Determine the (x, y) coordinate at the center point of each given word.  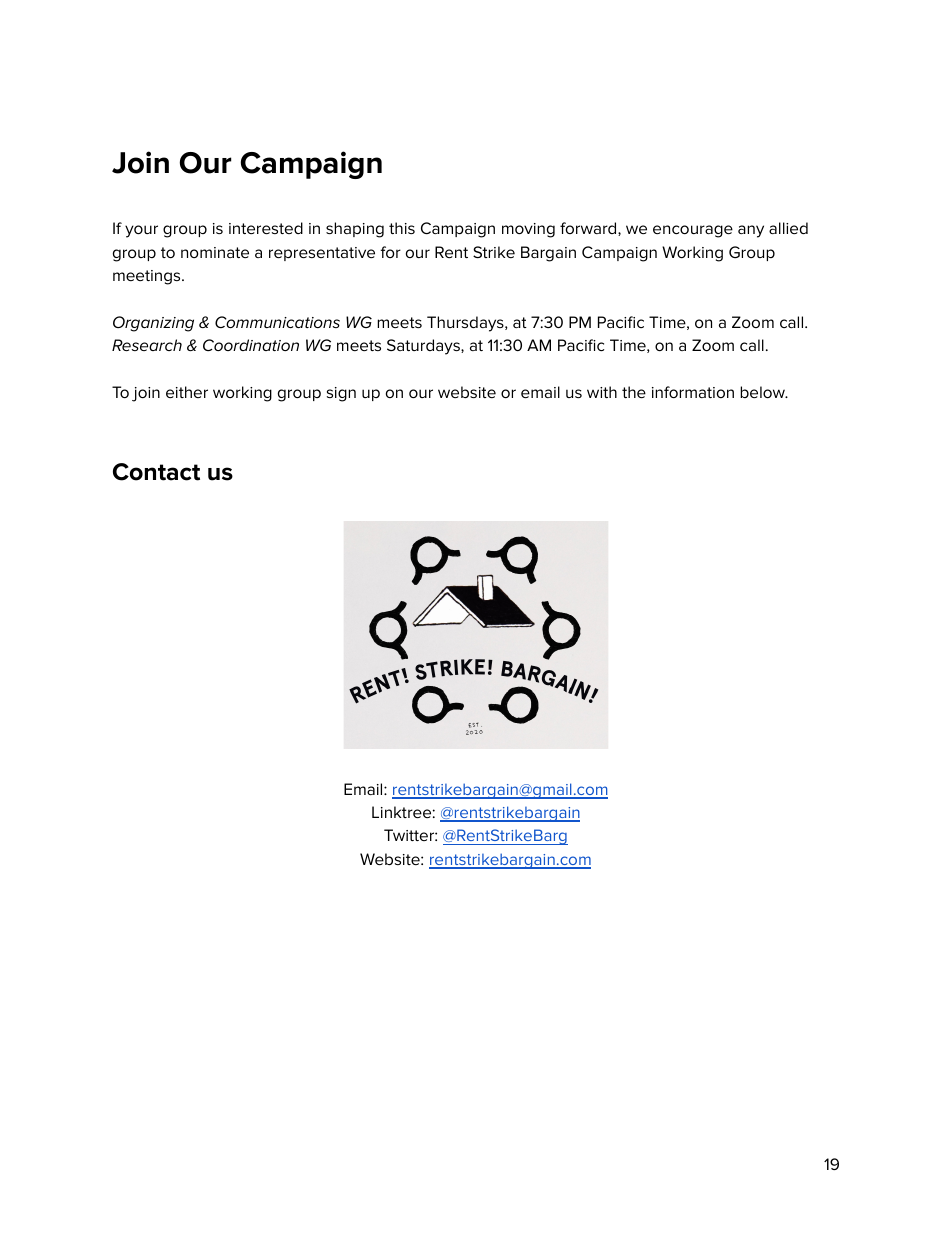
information (693, 392)
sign (341, 394)
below (764, 392)
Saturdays (424, 347)
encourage (693, 231)
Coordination (251, 345)
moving (528, 230)
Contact (156, 472)
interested (266, 228)
